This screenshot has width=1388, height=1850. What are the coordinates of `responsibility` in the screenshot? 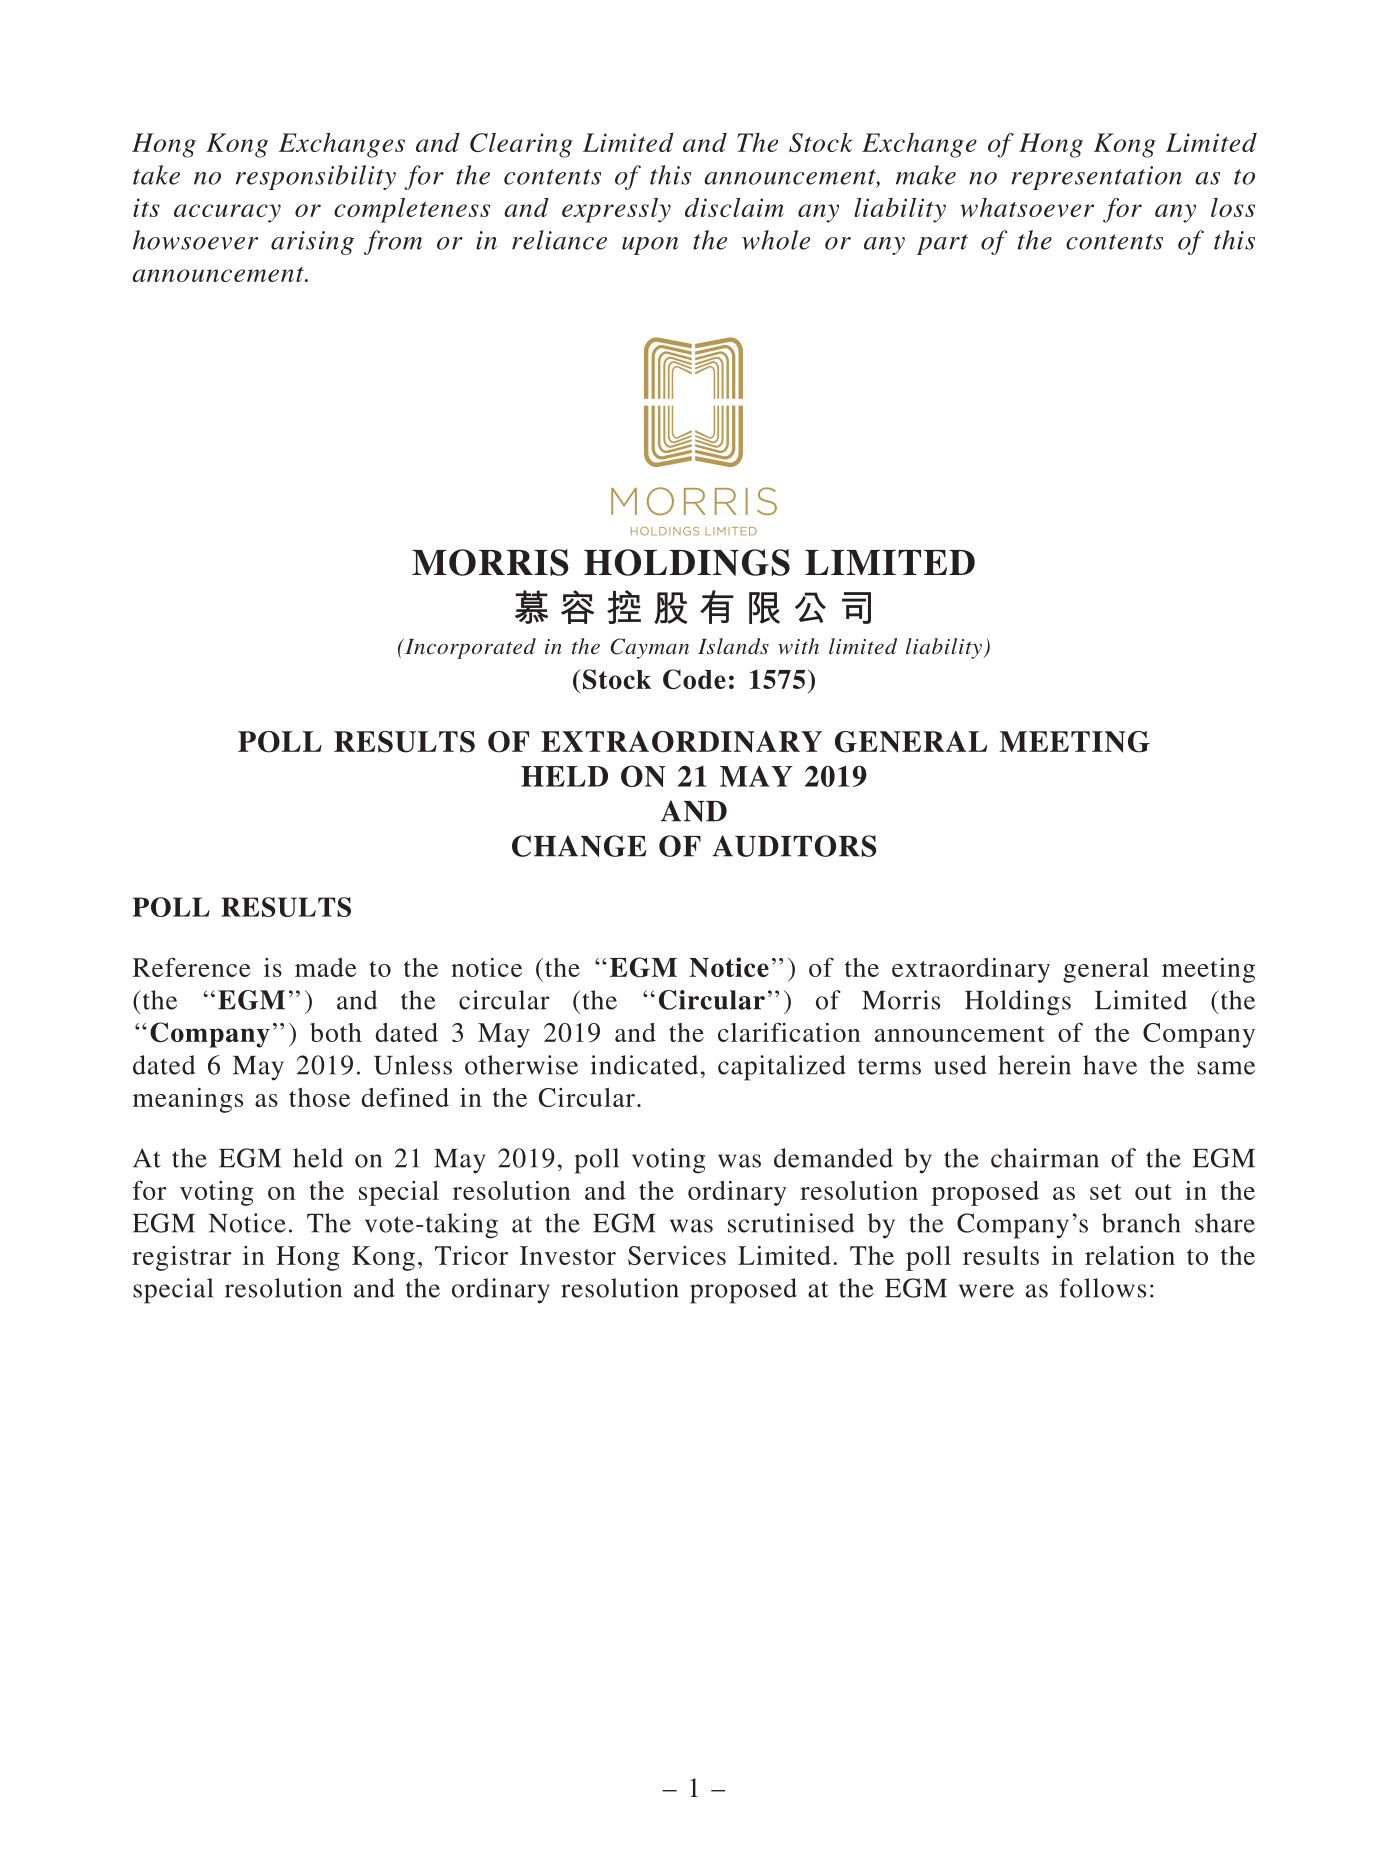 It's located at (316, 177).
